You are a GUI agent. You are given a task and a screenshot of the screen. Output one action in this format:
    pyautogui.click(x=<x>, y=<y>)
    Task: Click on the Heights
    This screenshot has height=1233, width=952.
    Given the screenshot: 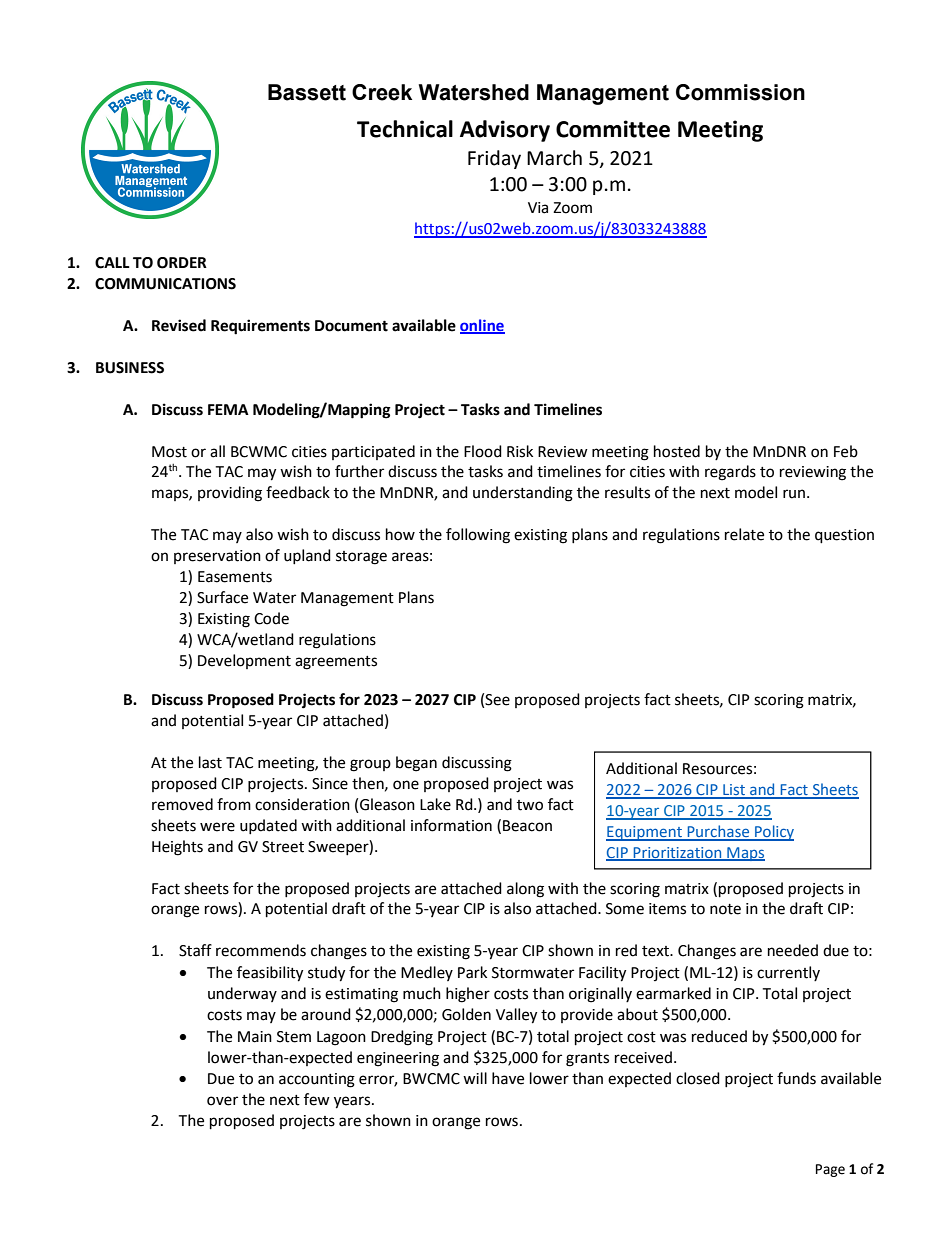 What is the action you would take?
    pyautogui.click(x=177, y=848)
